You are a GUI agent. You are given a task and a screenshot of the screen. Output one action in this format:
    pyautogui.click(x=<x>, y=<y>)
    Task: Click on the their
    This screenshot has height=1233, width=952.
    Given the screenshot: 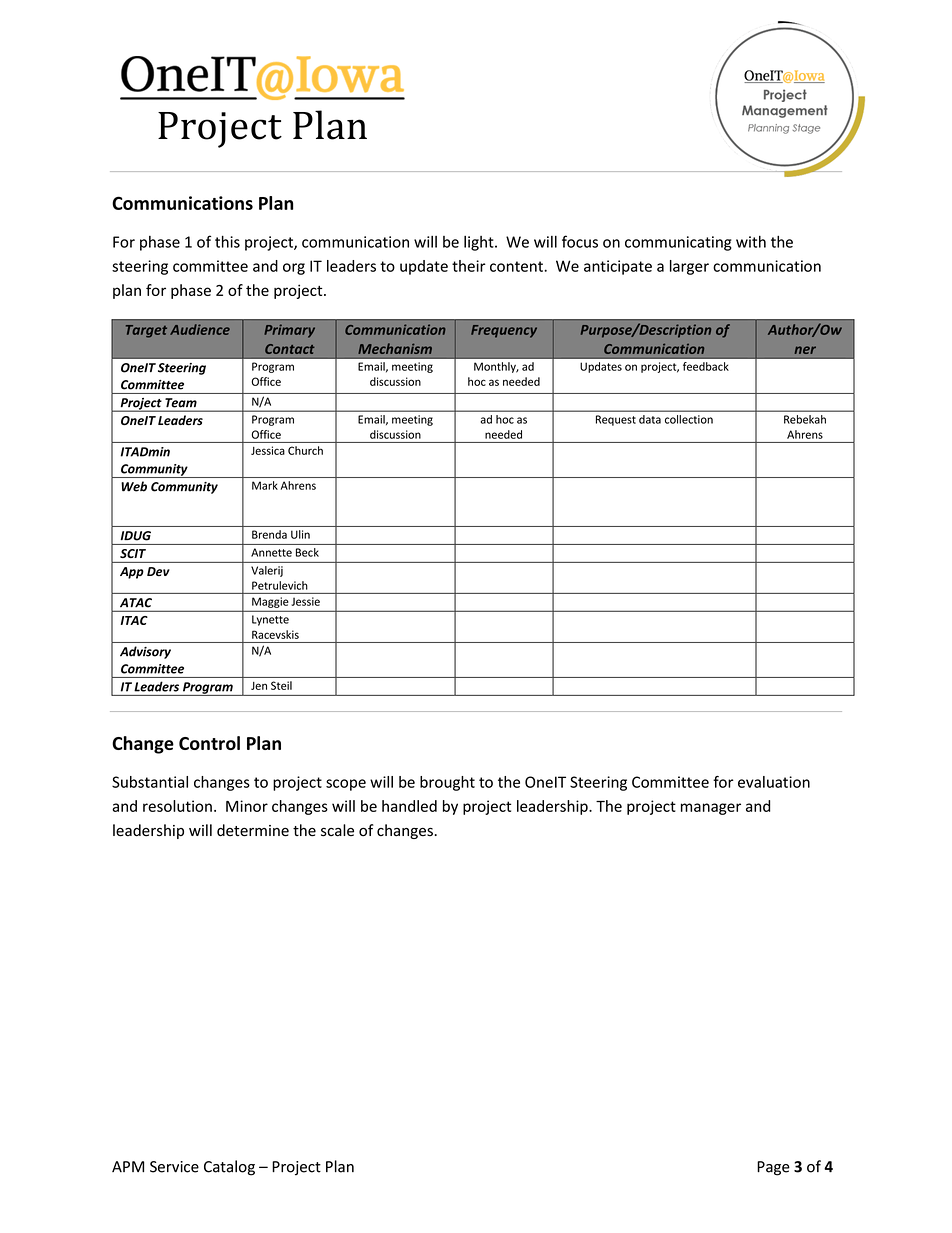 What is the action you would take?
    pyautogui.click(x=469, y=266)
